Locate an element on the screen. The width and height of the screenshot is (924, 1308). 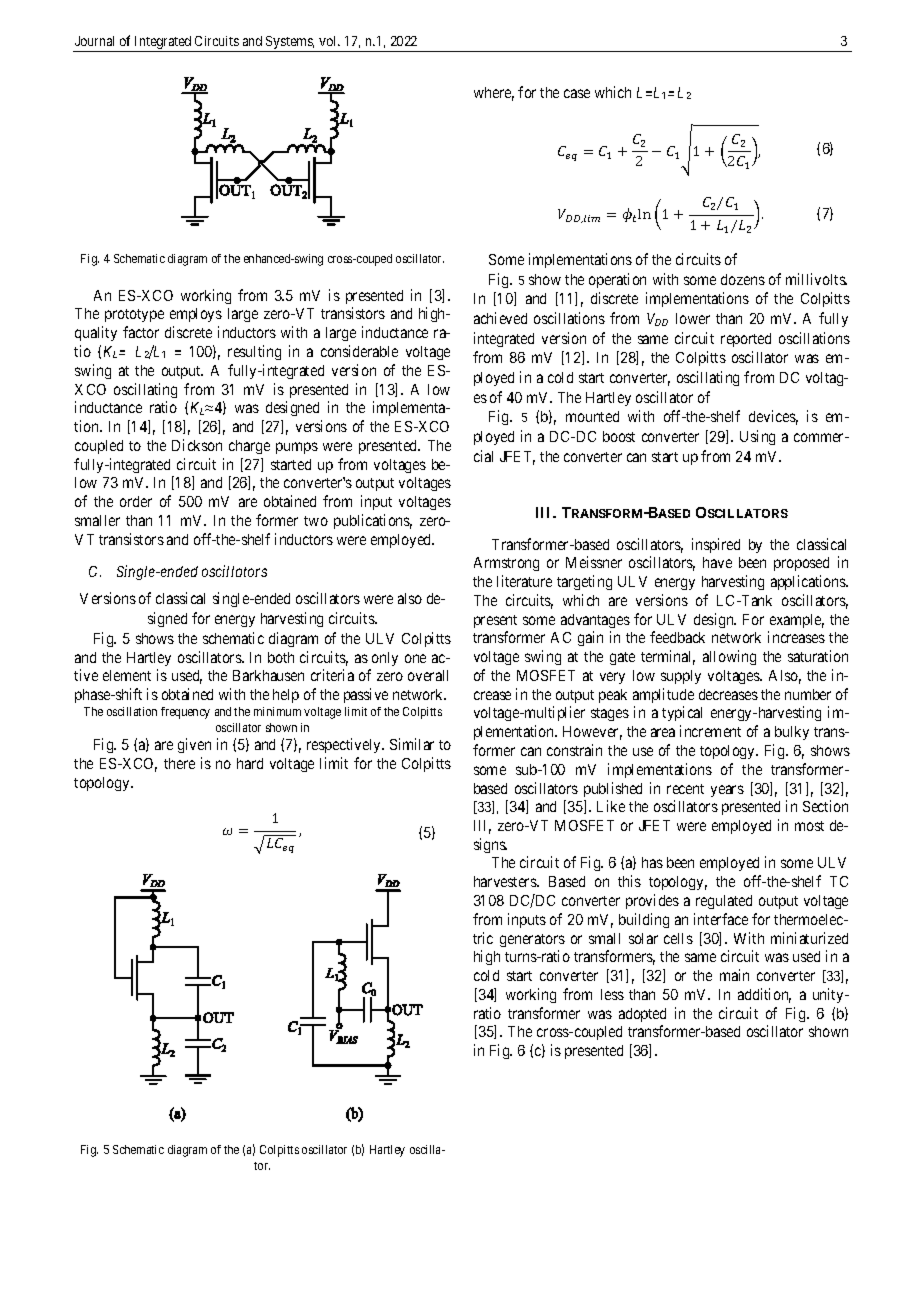
case is located at coordinates (577, 93).
